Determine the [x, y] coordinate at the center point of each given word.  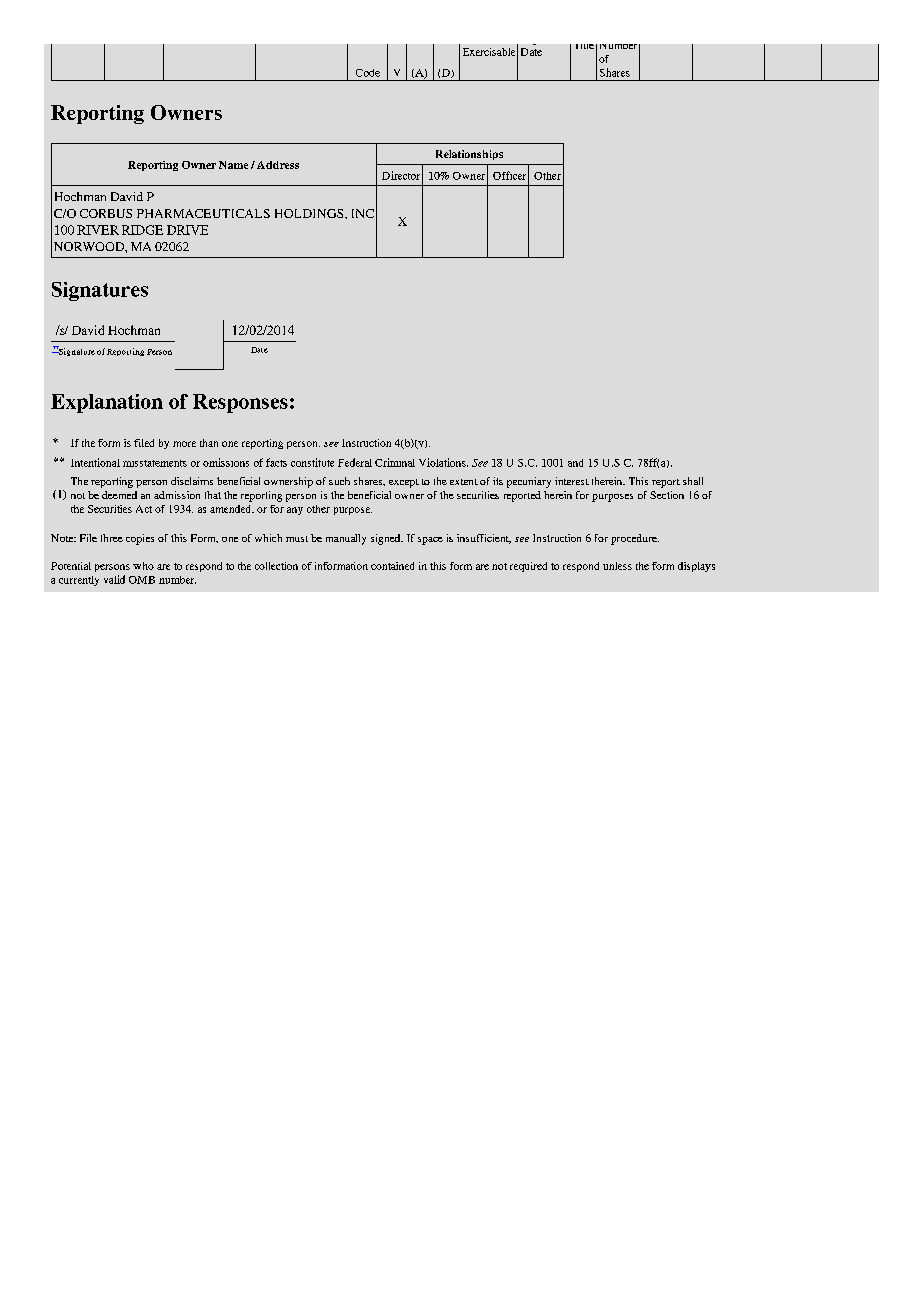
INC [363, 213]
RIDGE [142, 230]
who [143, 566]
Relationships [469, 155]
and [575, 463]
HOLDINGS [310, 213]
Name [233, 165]
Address [278, 165]
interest [572, 481]
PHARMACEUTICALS [203, 213]
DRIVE [187, 230]
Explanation [107, 403]
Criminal [395, 462]
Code [368, 73]
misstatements [155, 463]
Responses [240, 403]
